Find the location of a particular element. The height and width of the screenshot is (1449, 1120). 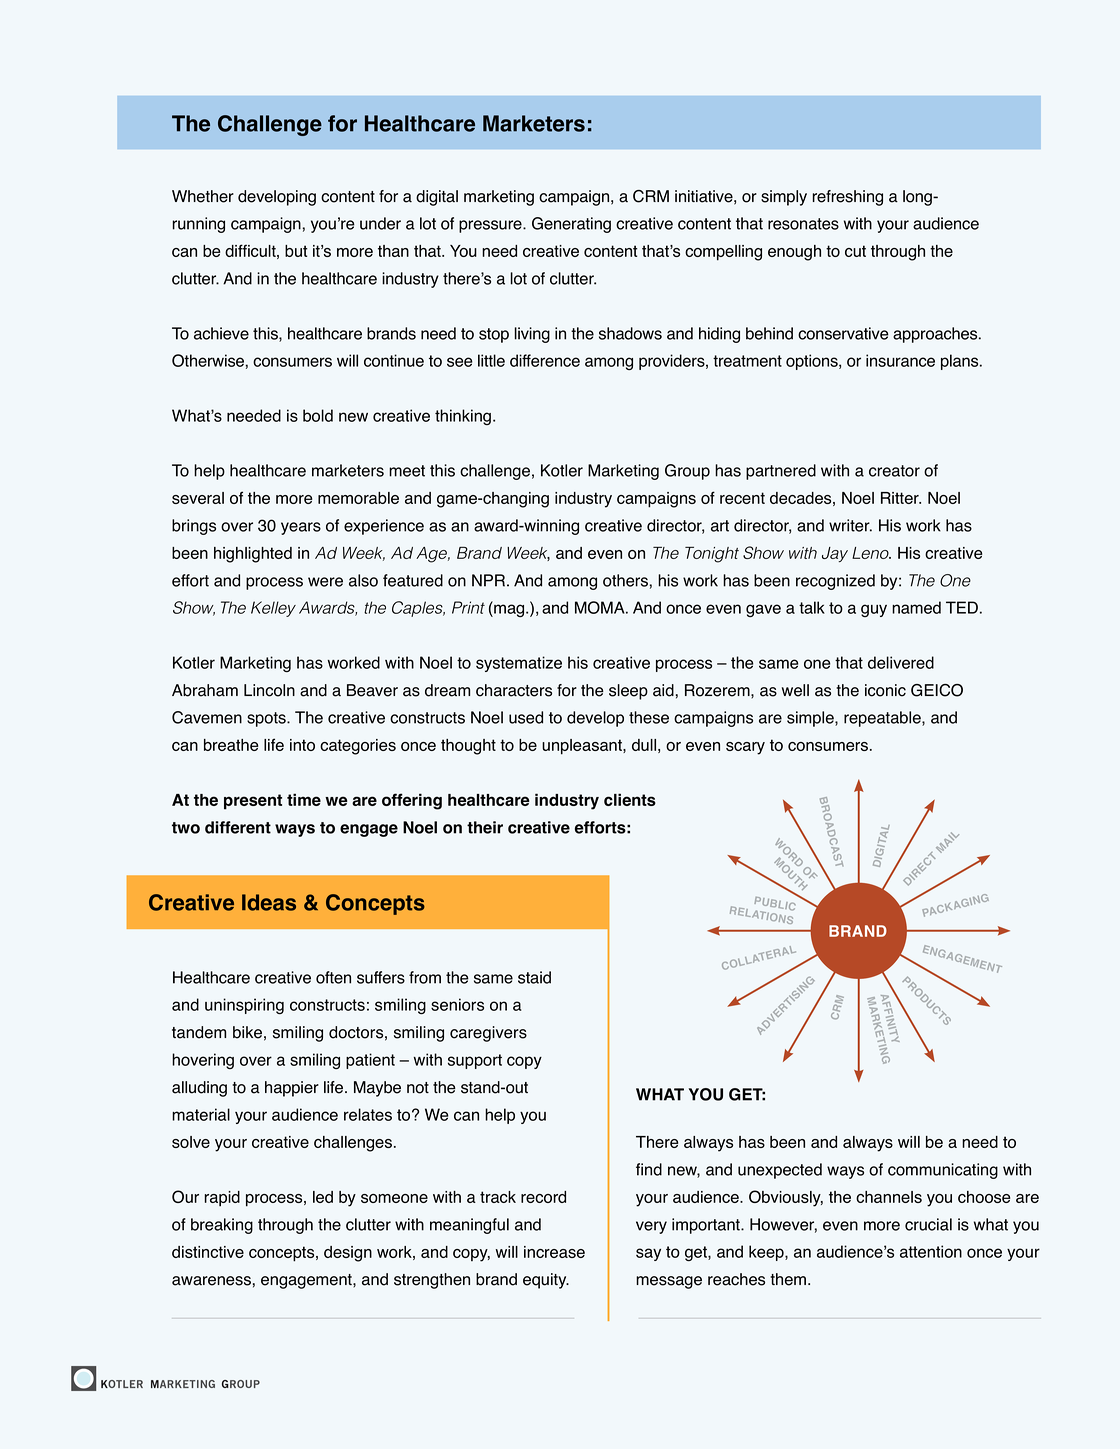

highlighted is located at coordinates (253, 555).
